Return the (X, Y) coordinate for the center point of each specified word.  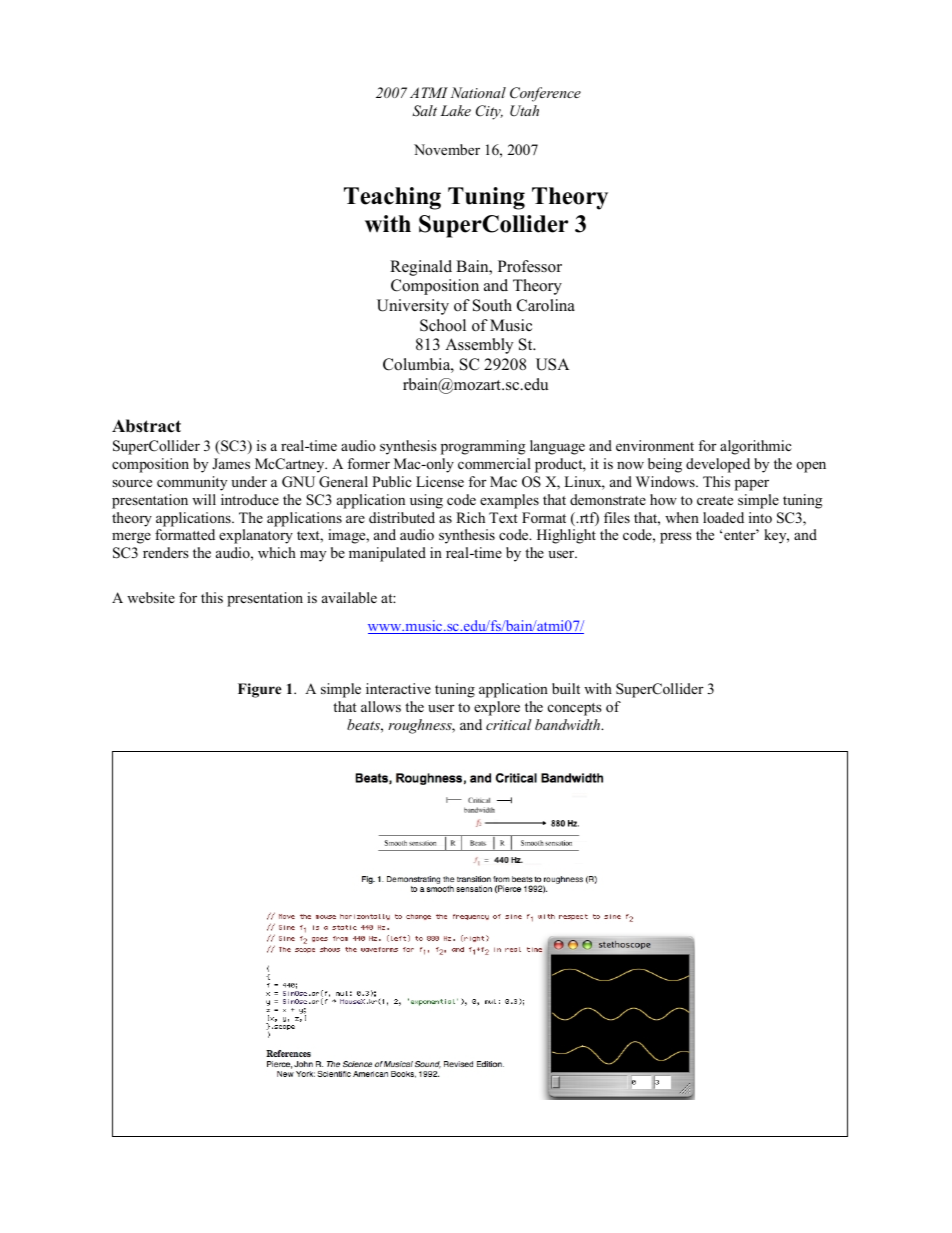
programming (483, 447)
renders (166, 552)
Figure (260, 690)
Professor (530, 266)
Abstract (146, 426)
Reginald (421, 268)
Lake (455, 110)
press (676, 538)
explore (497, 708)
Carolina (546, 305)
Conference (545, 94)
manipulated (387, 554)
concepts (575, 709)
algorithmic (756, 447)
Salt (424, 111)
